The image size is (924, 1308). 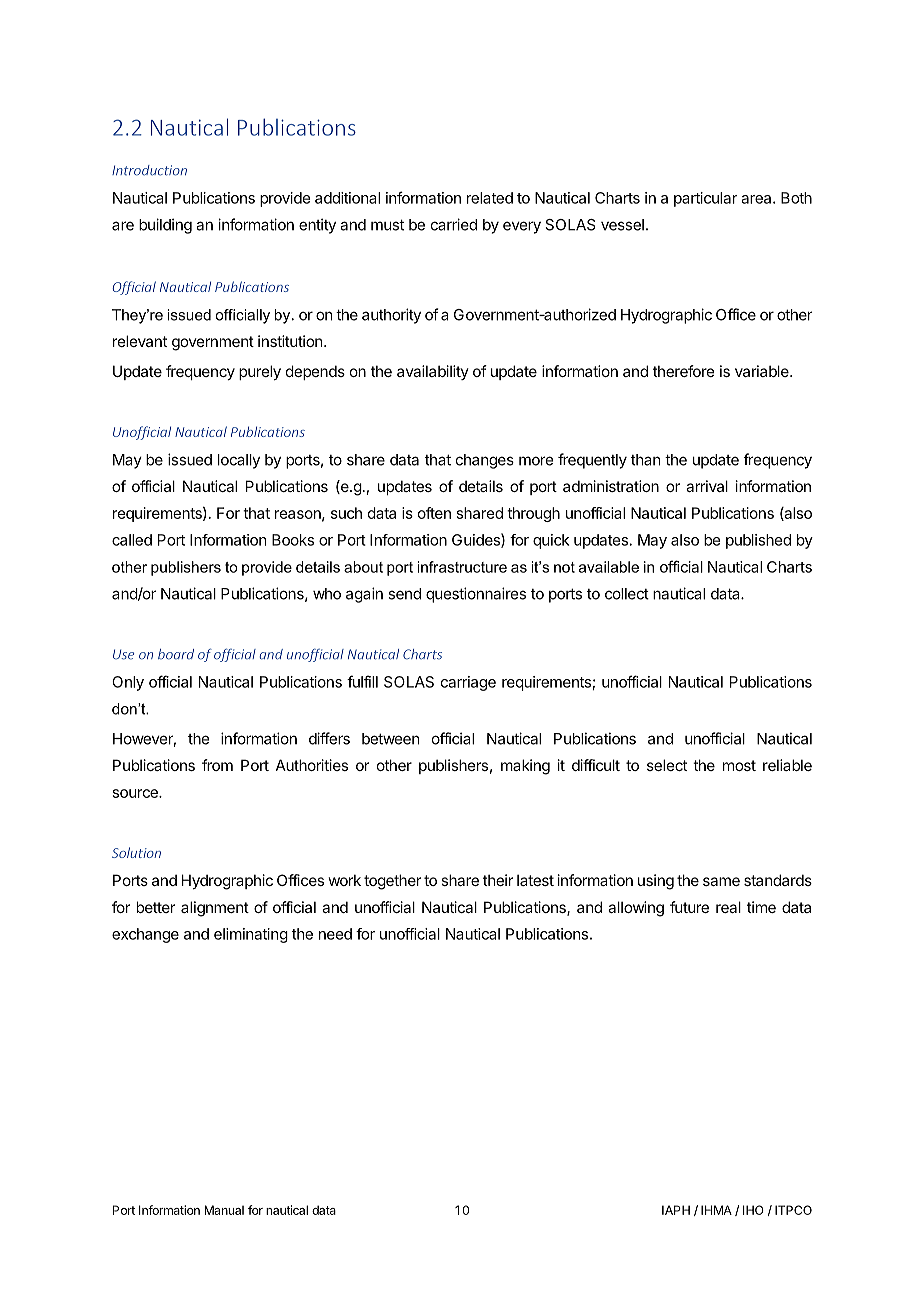 I want to click on their, so click(x=498, y=880).
